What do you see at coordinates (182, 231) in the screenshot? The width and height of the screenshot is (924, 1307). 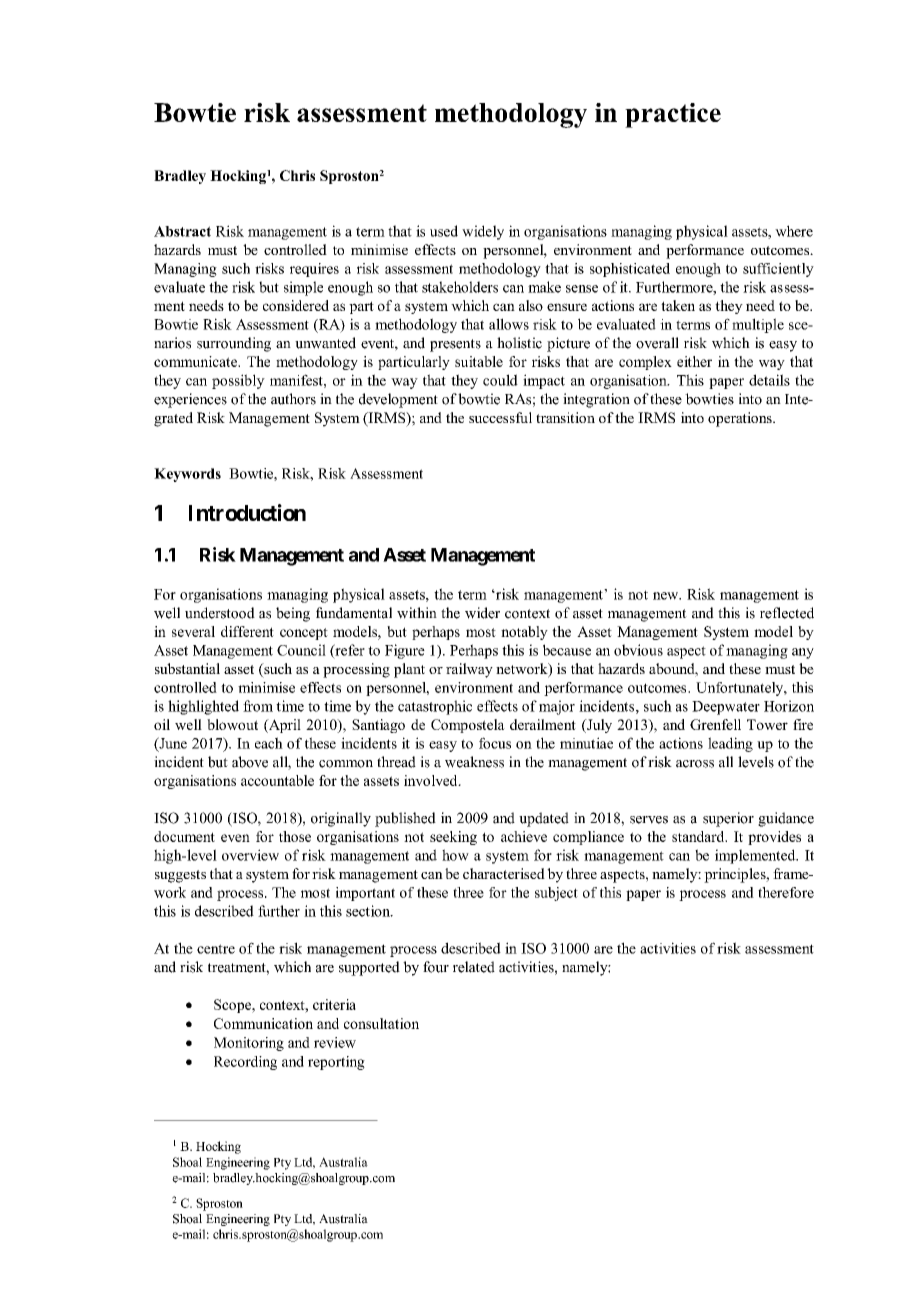 I see `Abstract` at bounding box center [182, 231].
